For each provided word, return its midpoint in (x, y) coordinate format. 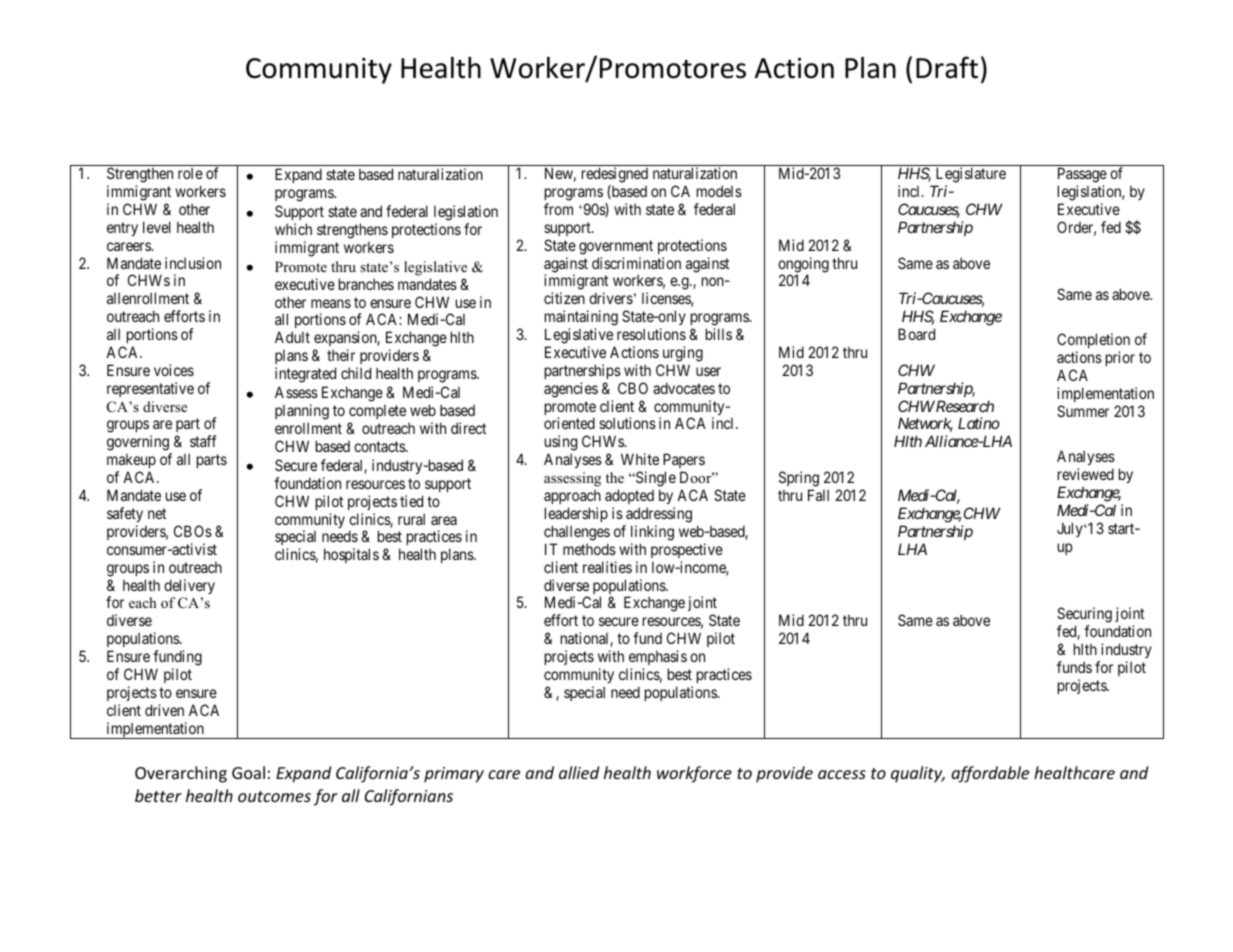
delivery (189, 586)
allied (579, 772)
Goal (248, 772)
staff (203, 441)
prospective (687, 550)
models (719, 191)
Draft (947, 67)
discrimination (636, 263)
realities (607, 567)
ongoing (803, 266)
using (561, 444)
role (190, 173)
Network (925, 424)
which (293, 229)
